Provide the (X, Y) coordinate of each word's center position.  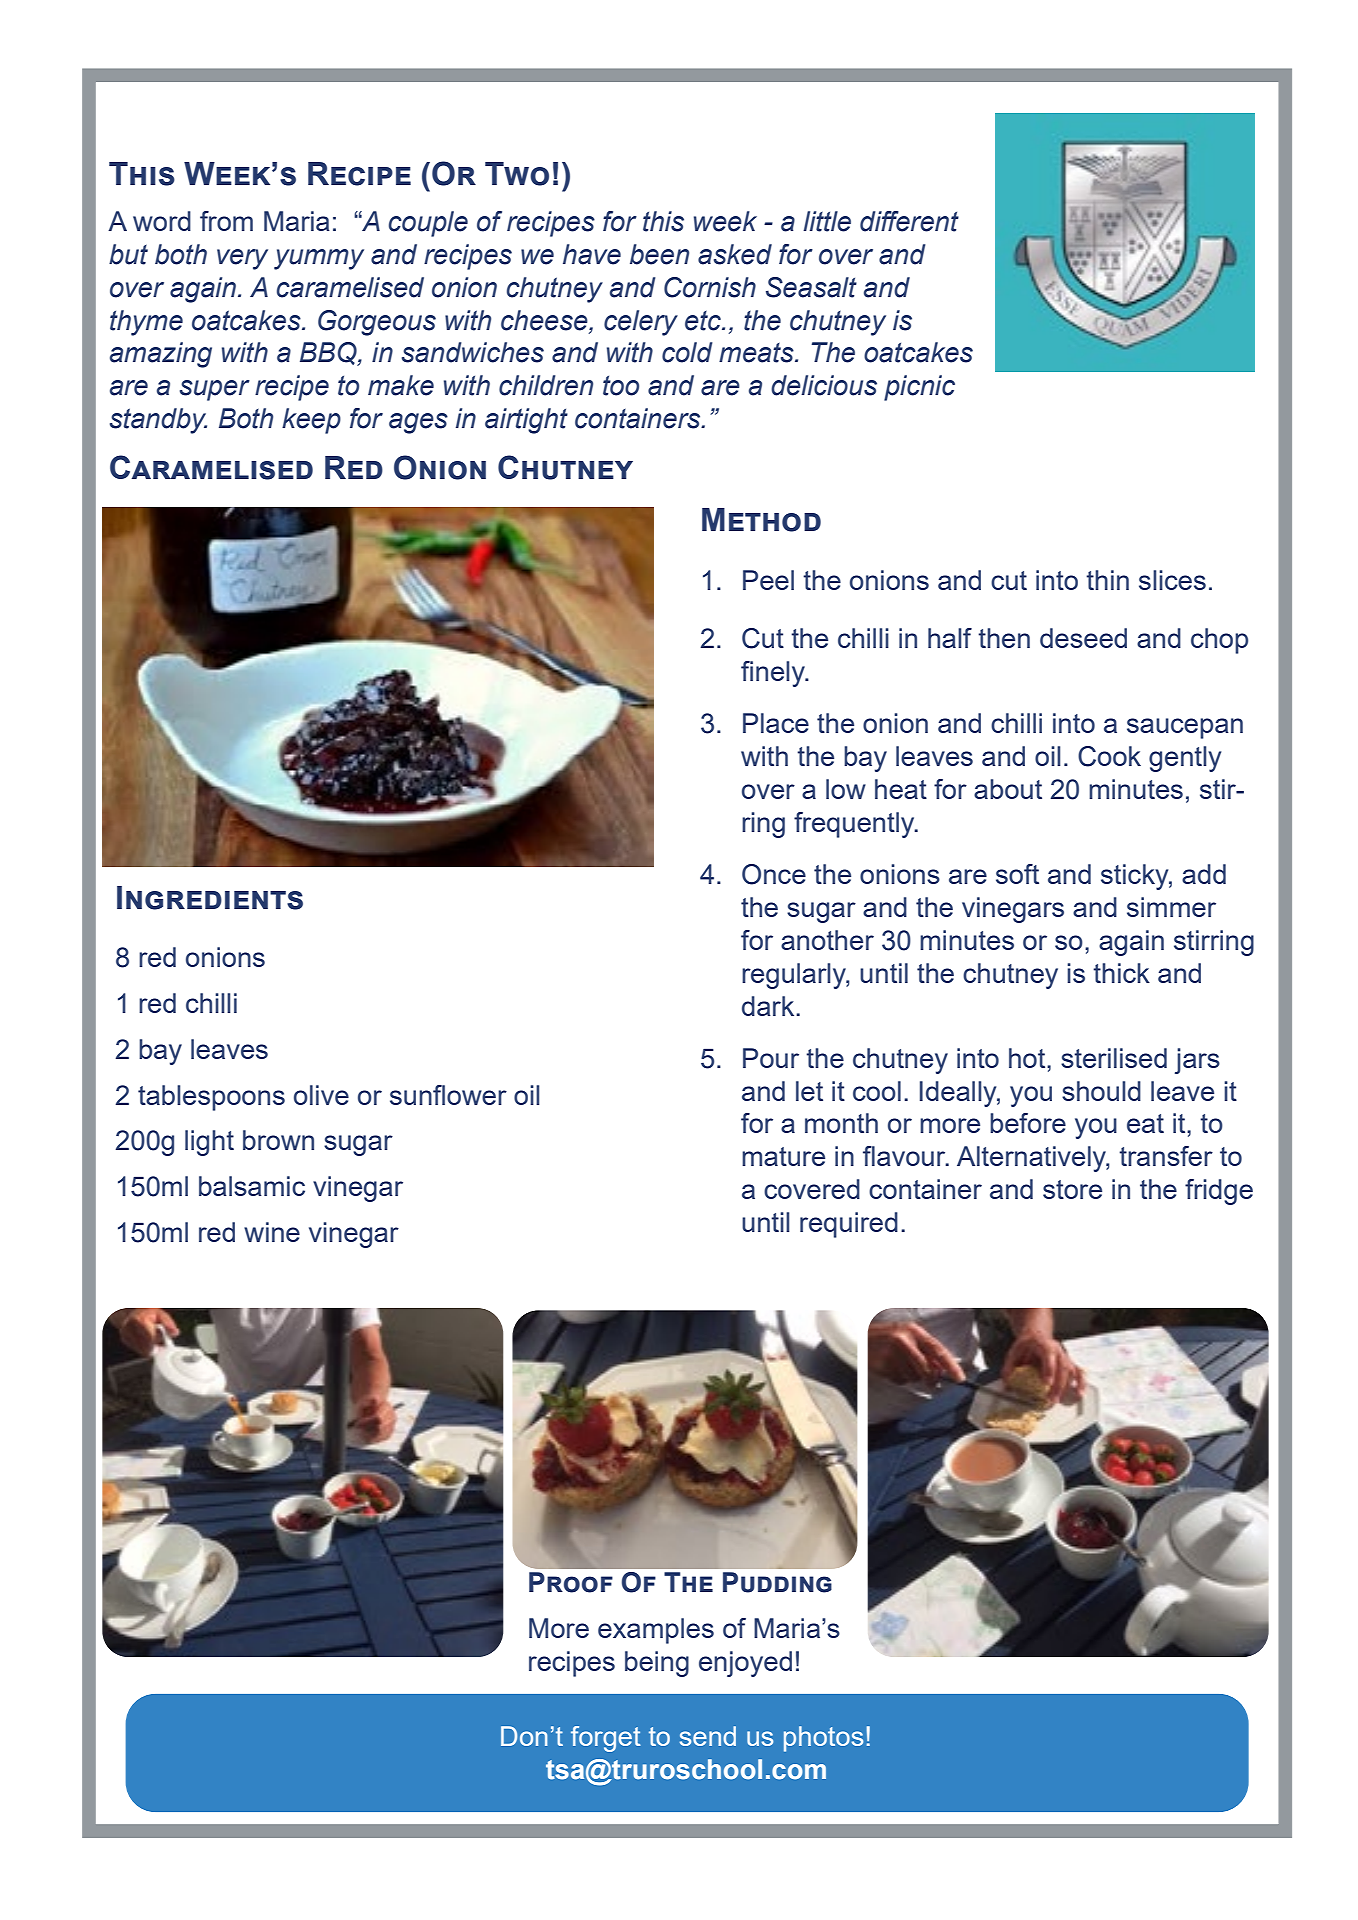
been (659, 254)
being (657, 1664)
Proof (571, 1582)
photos (823, 1739)
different (909, 221)
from (226, 221)
